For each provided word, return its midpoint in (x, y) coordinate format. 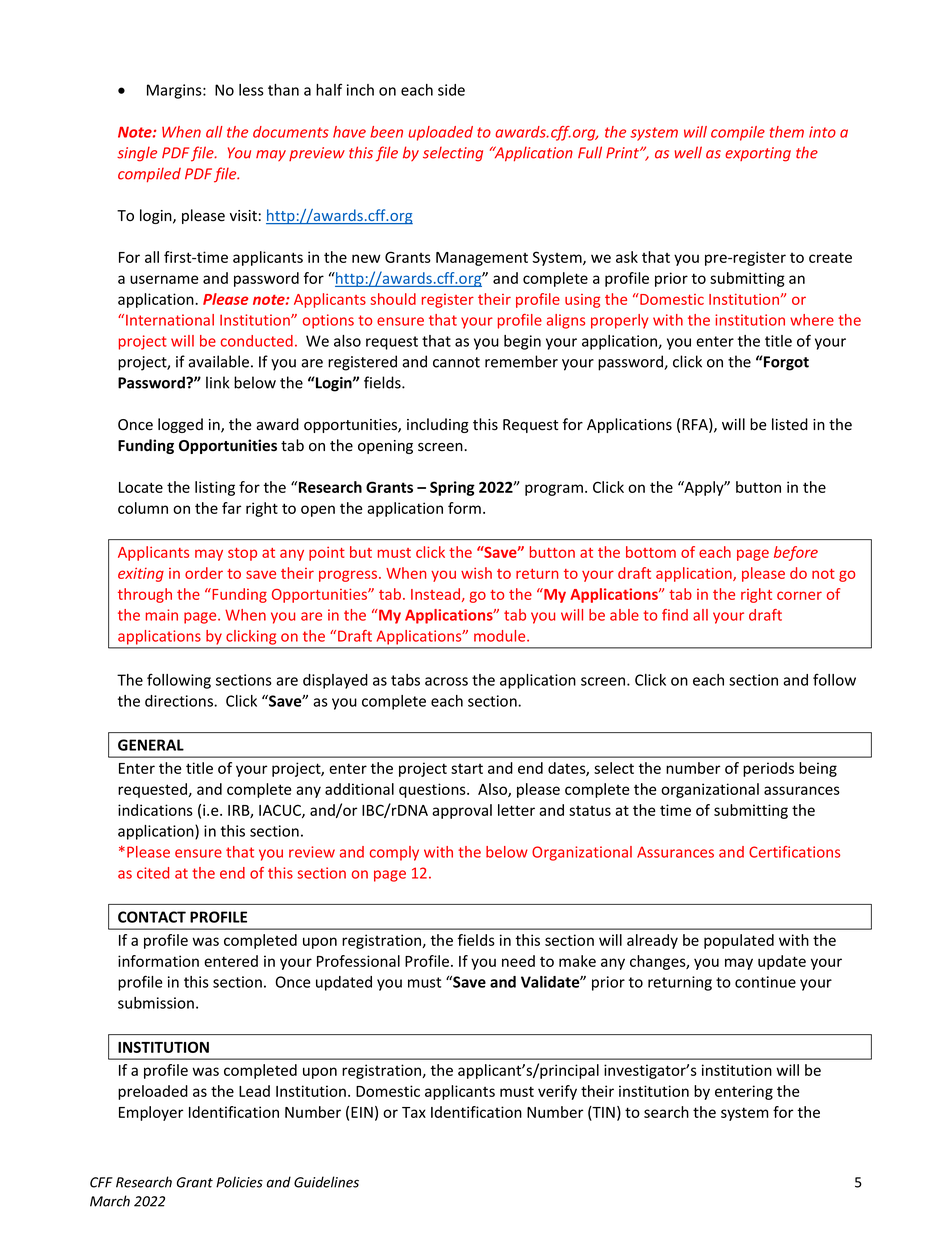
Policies (239, 1182)
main (162, 615)
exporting (758, 154)
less (251, 90)
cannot (456, 362)
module (501, 636)
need (518, 961)
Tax (414, 1112)
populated (739, 941)
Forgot (785, 363)
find (675, 615)
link (218, 382)
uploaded (440, 133)
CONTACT (152, 917)
